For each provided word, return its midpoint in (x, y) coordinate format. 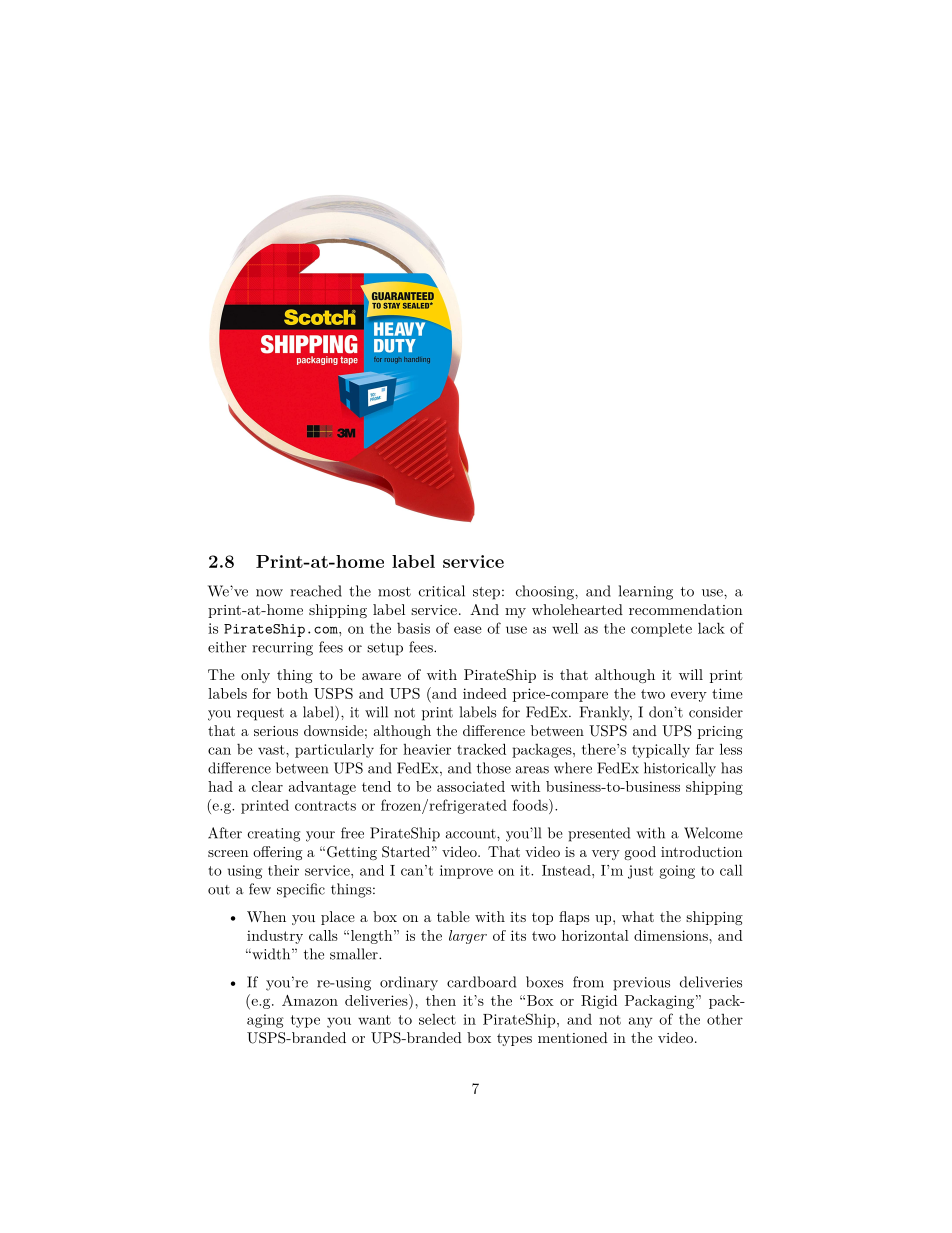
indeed (485, 693)
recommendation (686, 609)
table (453, 916)
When (266, 916)
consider (716, 712)
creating (274, 835)
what (638, 916)
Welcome (713, 833)
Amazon (310, 1000)
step (486, 593)
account (472, 834)
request (260, 714)
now (269, 593)
